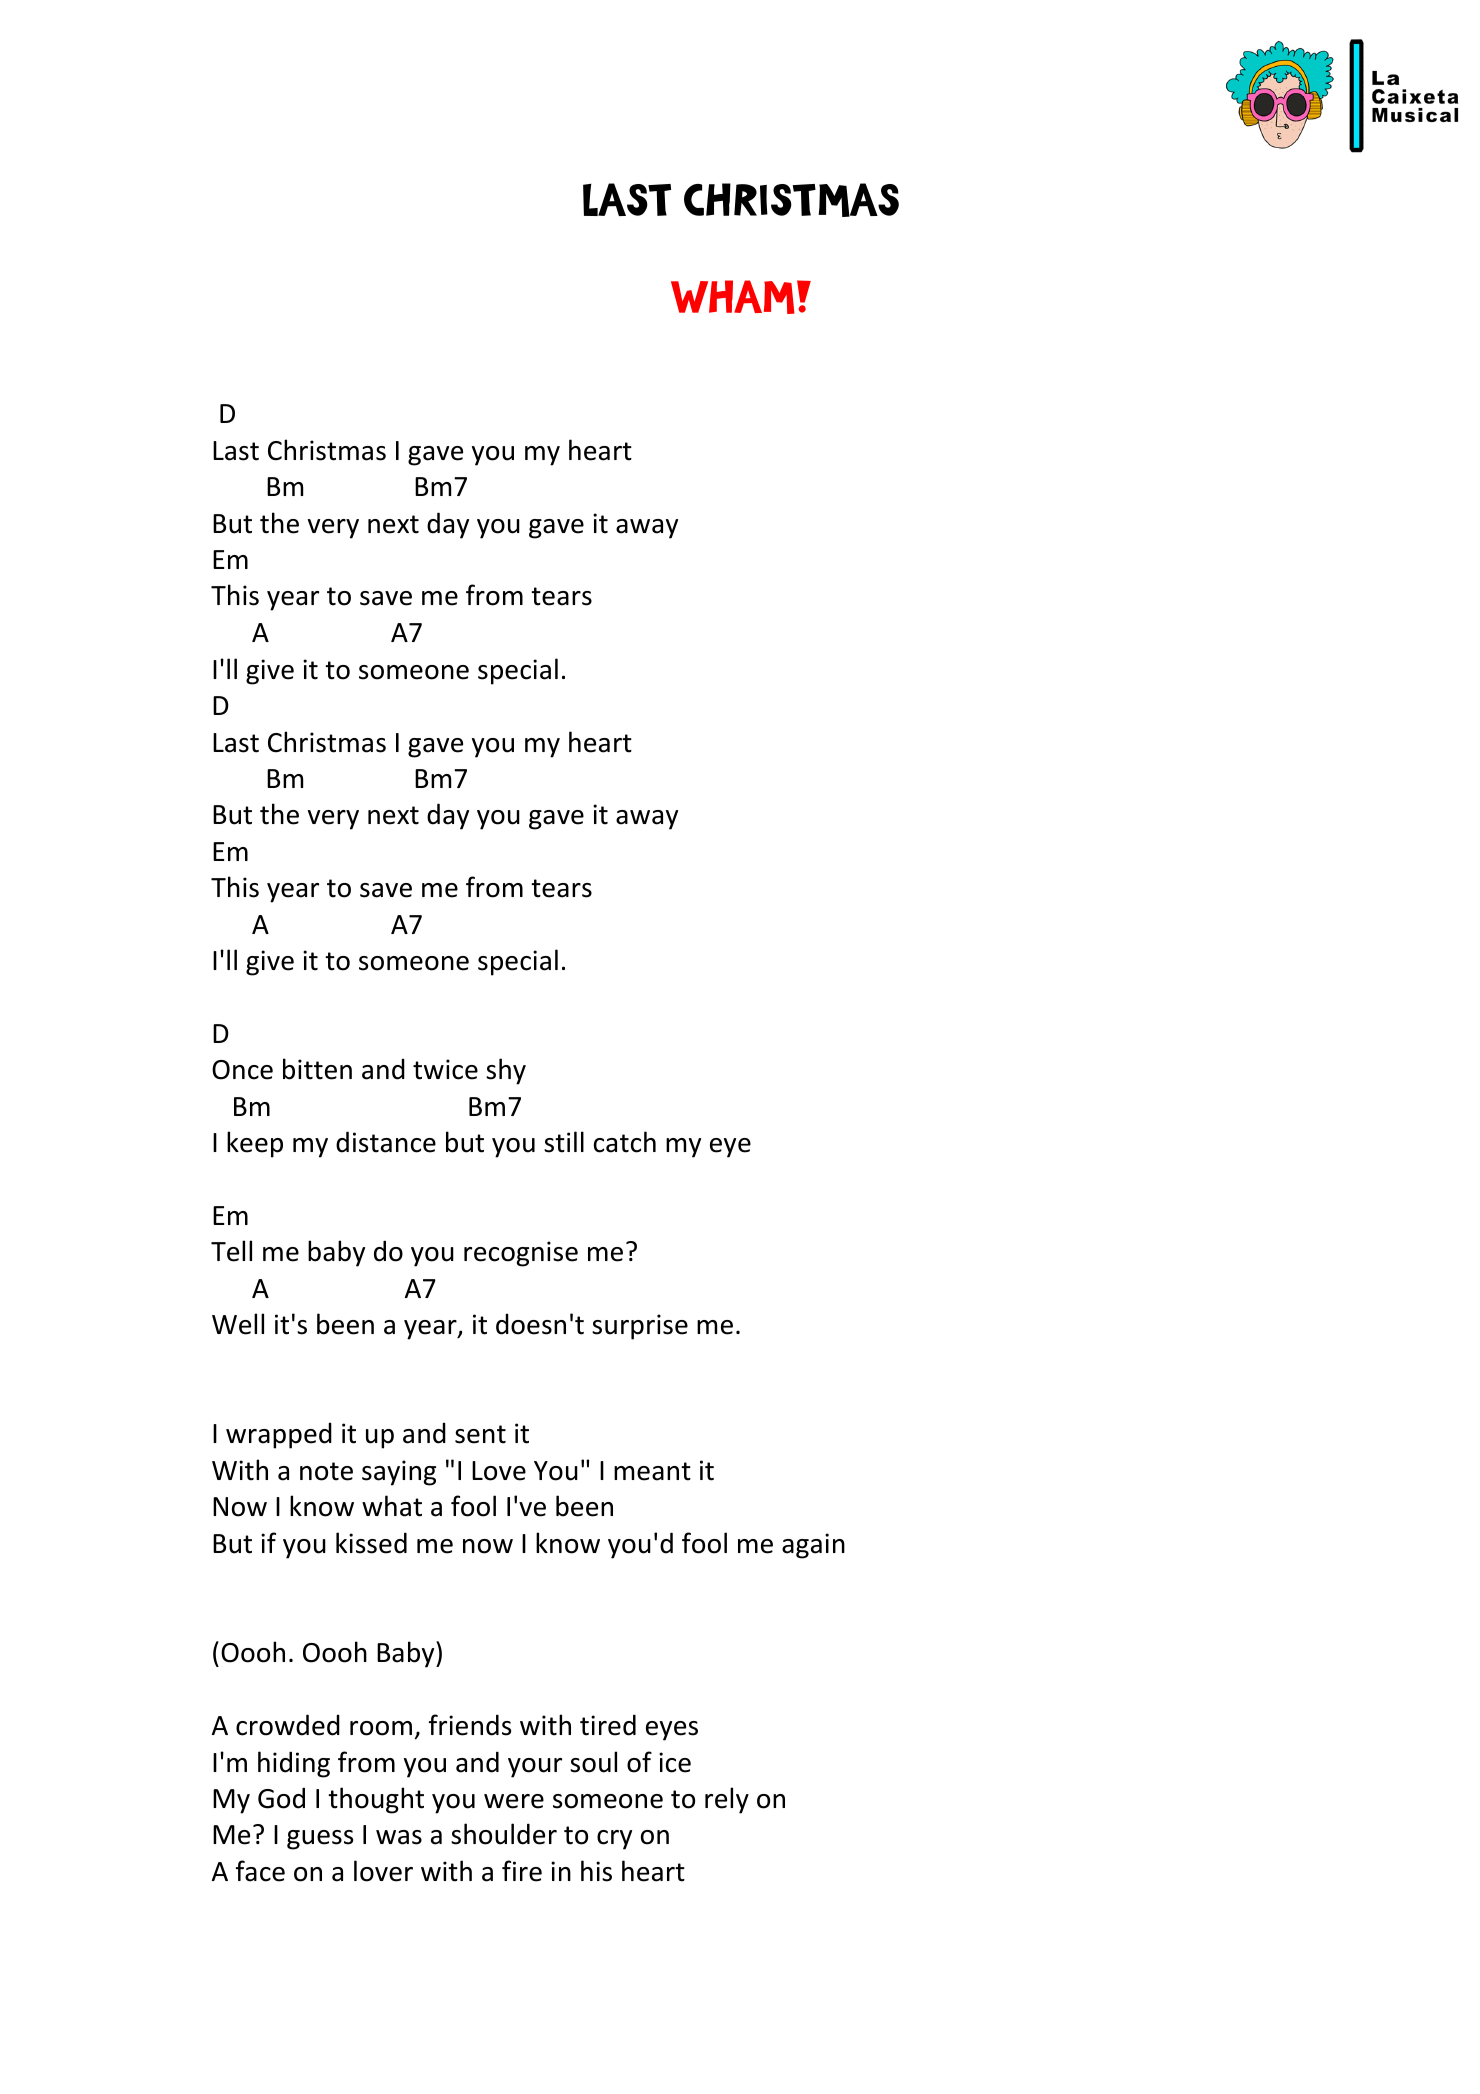  I want to click on WHAM, so click(733, 297).
